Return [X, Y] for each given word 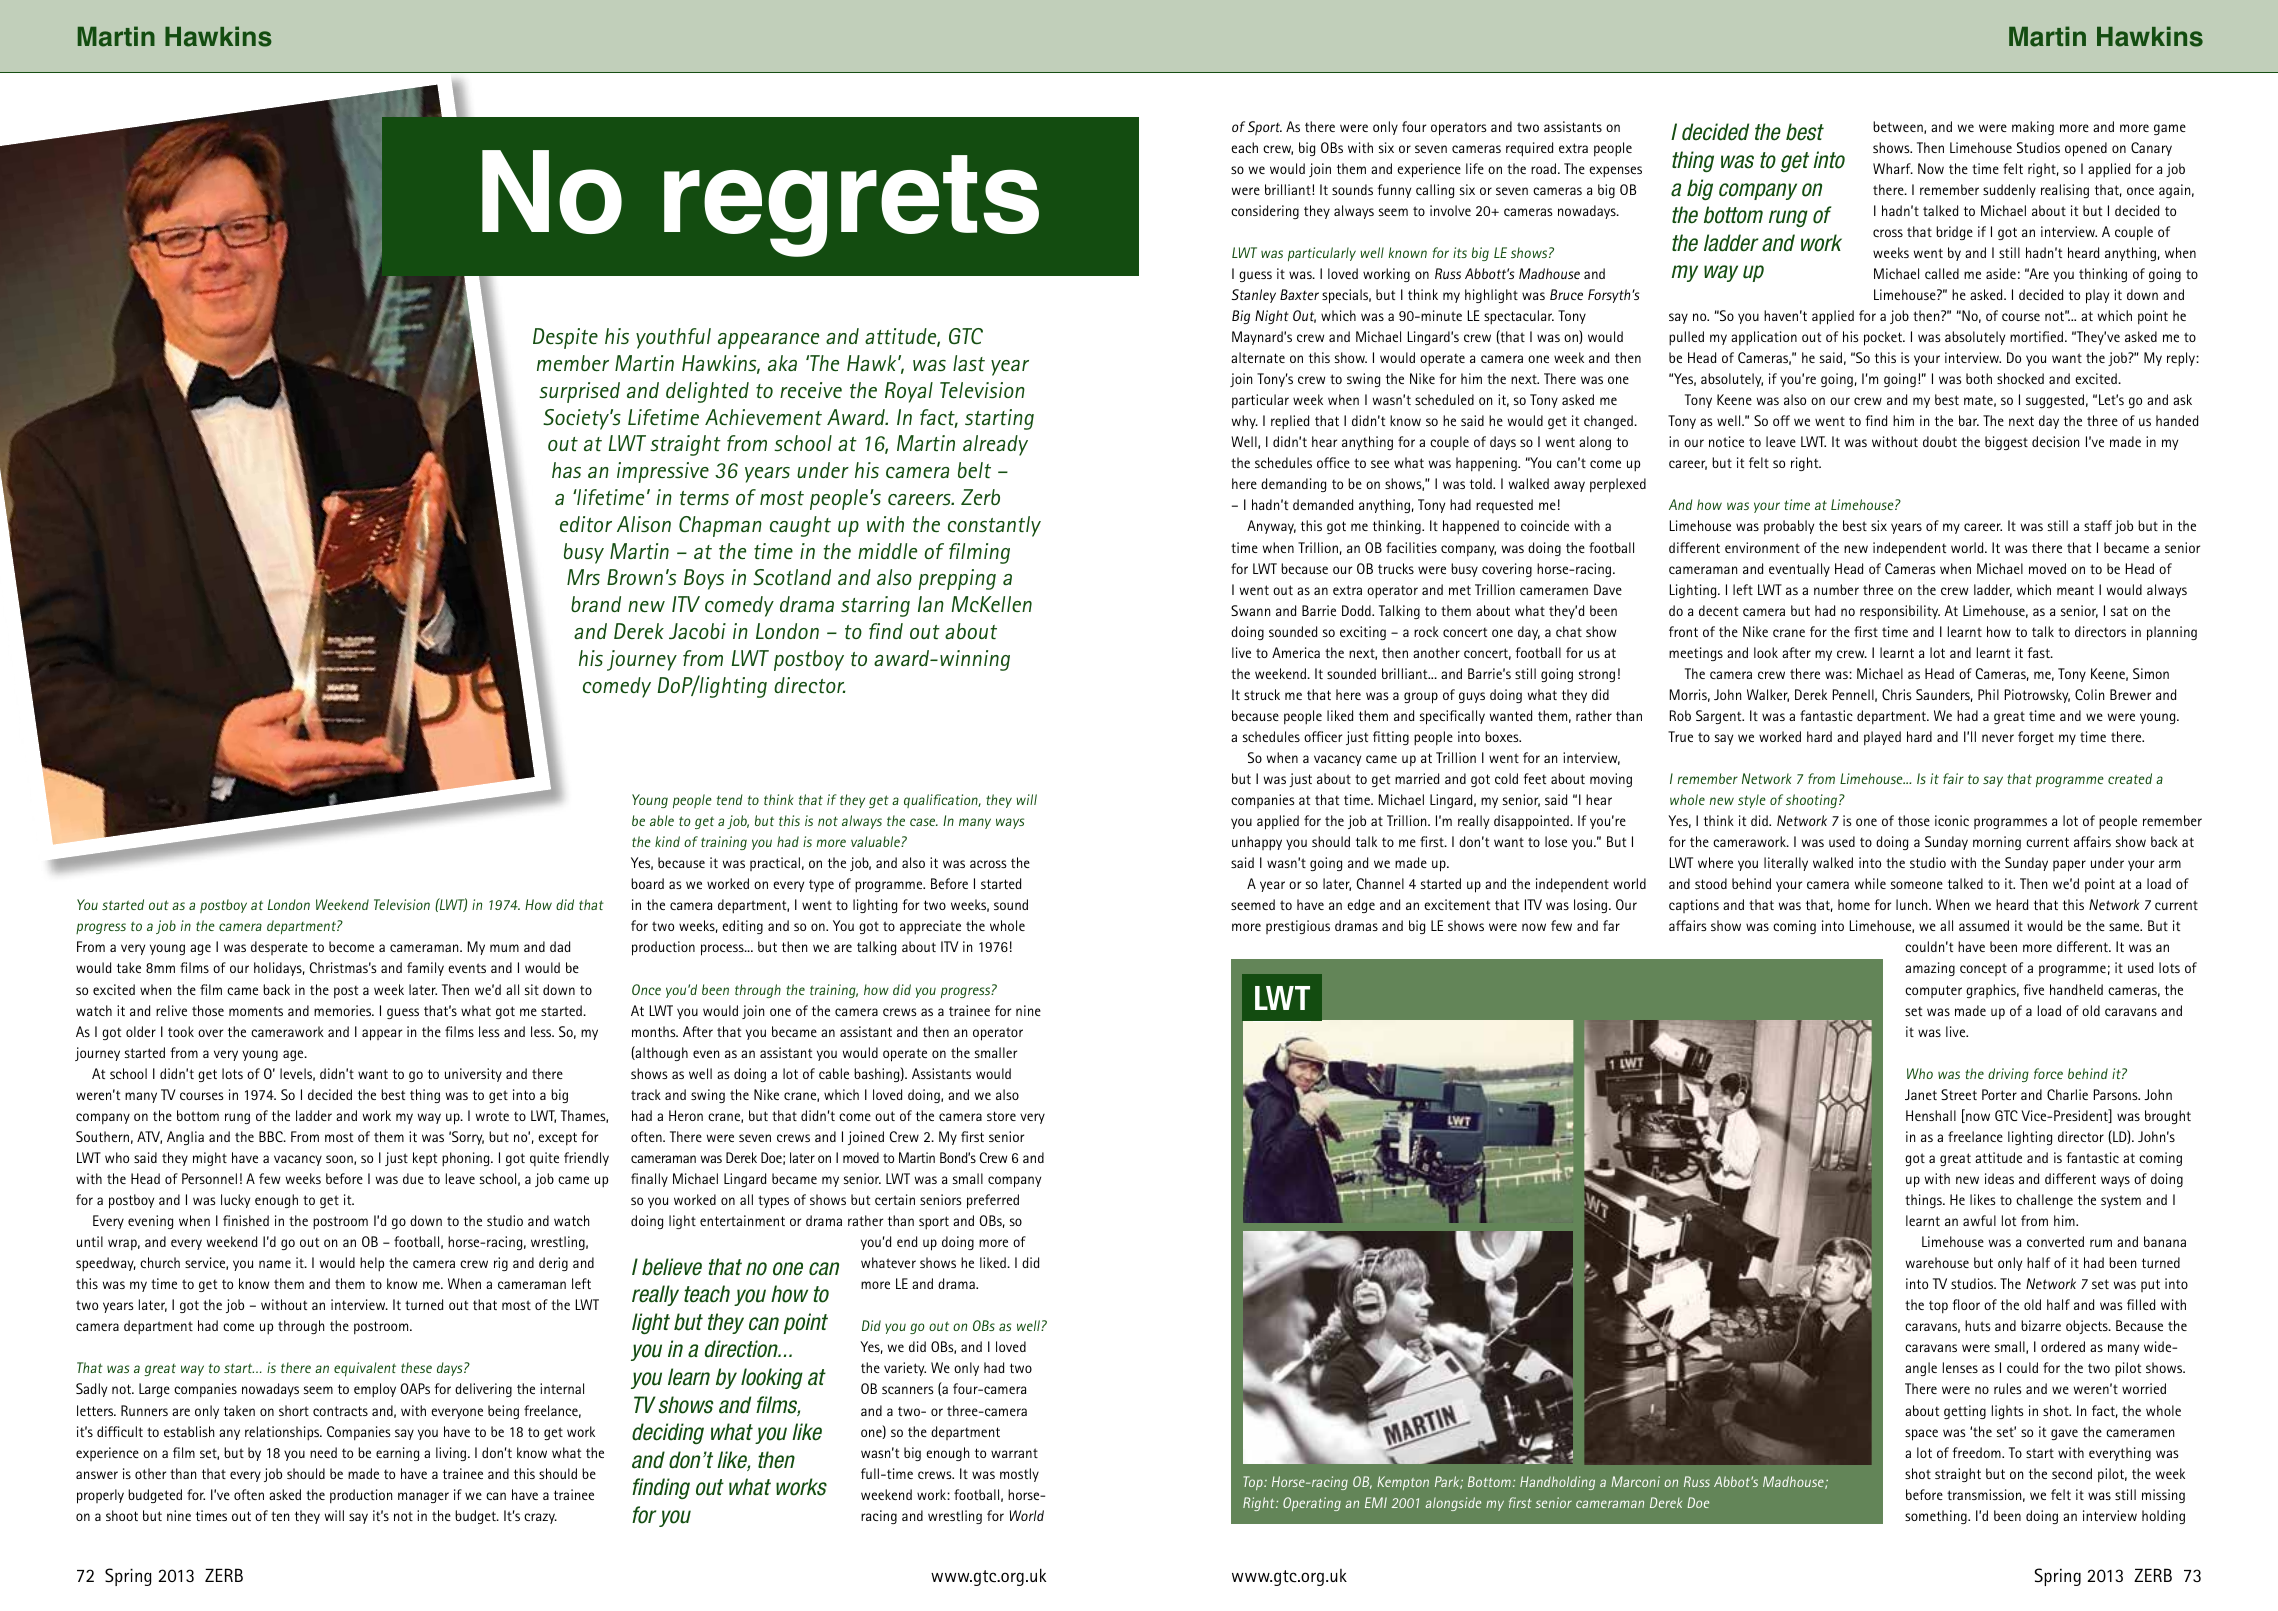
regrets [851, 206]
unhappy [1257, 843]
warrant [1014, 1453]
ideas [1999, 1178]
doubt [1940, 441]
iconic [1952, 820]
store [1001, 1116]
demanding [1293, 485]
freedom [1978, 1452]
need [323, 1452]
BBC [272, 1136]
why [1245, 422]
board [647, 883]
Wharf [1893, 168]
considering [1265, 212]
